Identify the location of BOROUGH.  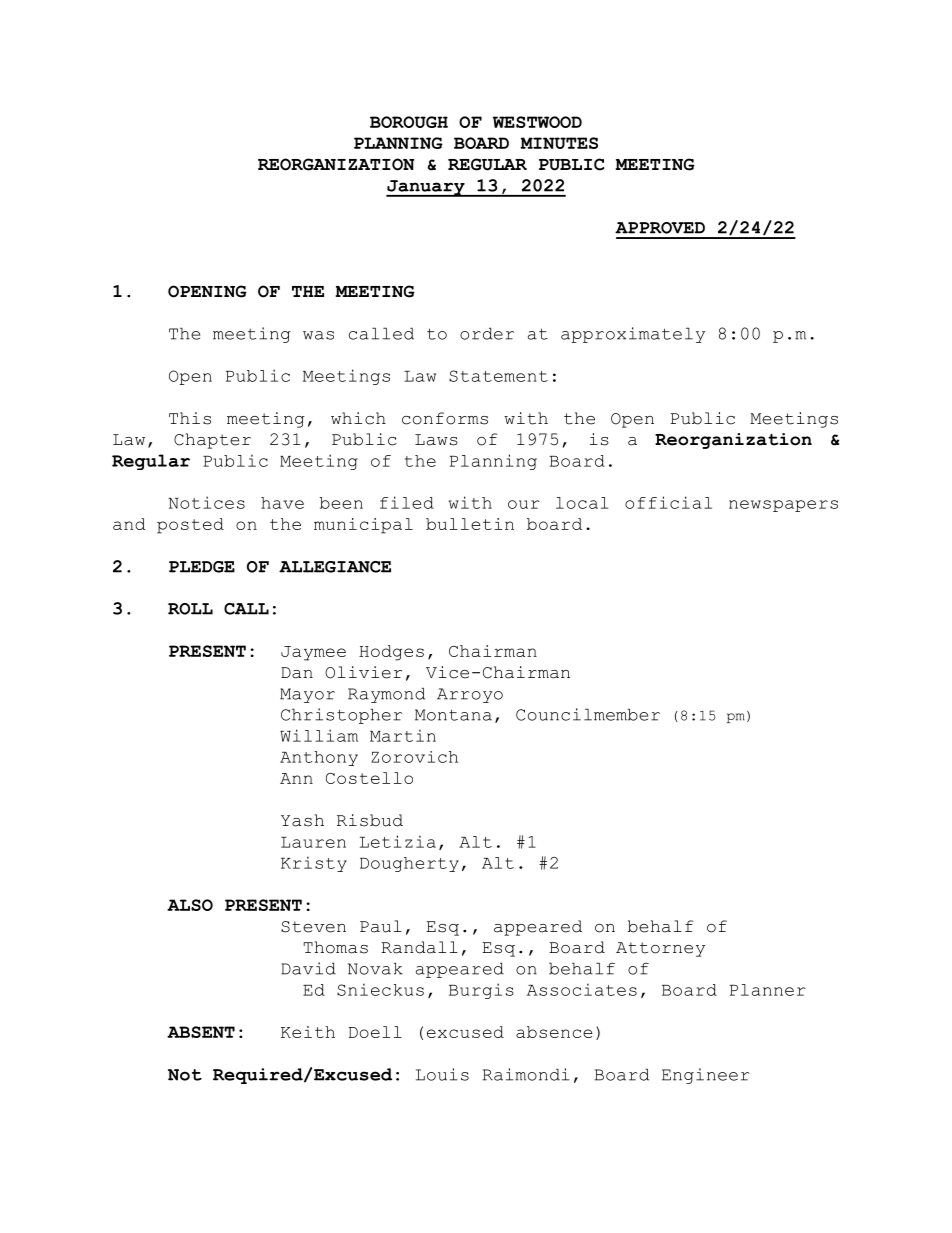
(409, 122).
